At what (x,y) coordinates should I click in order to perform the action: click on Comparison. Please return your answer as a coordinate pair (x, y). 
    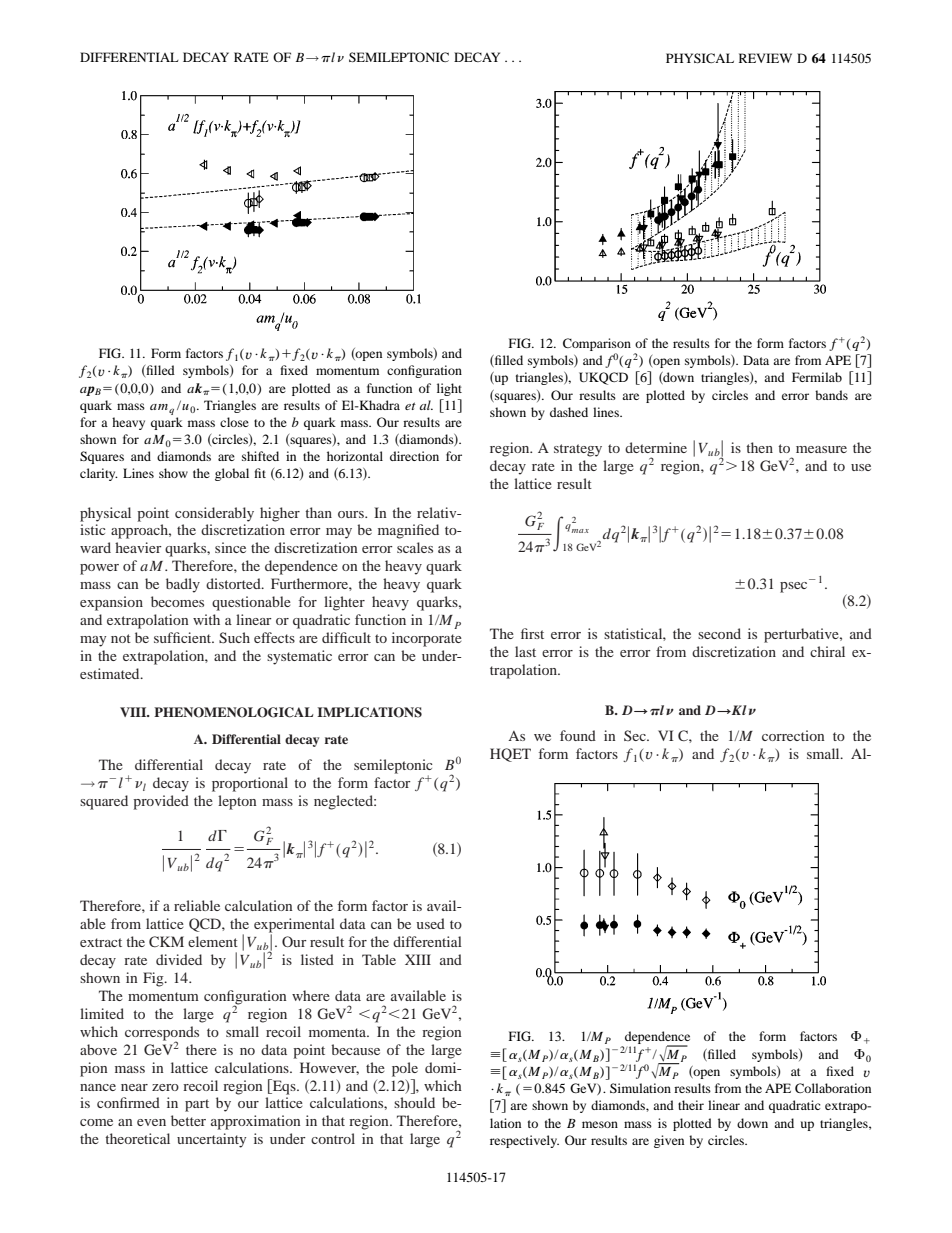
    Looking at the image, I should click on (597, 346).
